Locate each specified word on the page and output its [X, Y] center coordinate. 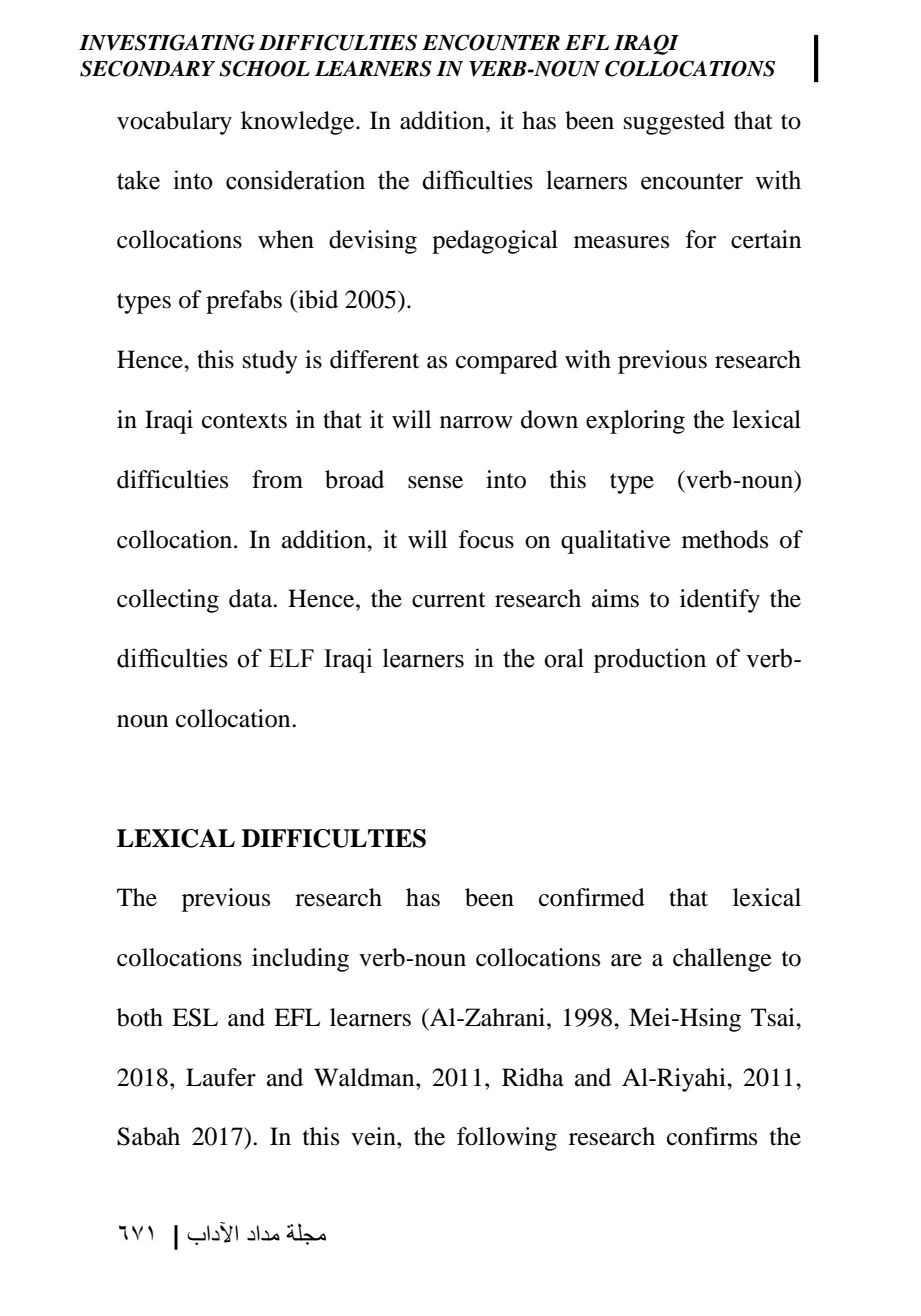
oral [564, 658]
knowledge [299, 123]
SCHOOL [264, 68]
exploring [635, 422]
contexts [244, 421]
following [507, 1139]
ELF [291, 658]
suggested [674, 123]
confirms [712, 1136]
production [649, 660]
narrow [476, 422]
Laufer [221, 1077]
